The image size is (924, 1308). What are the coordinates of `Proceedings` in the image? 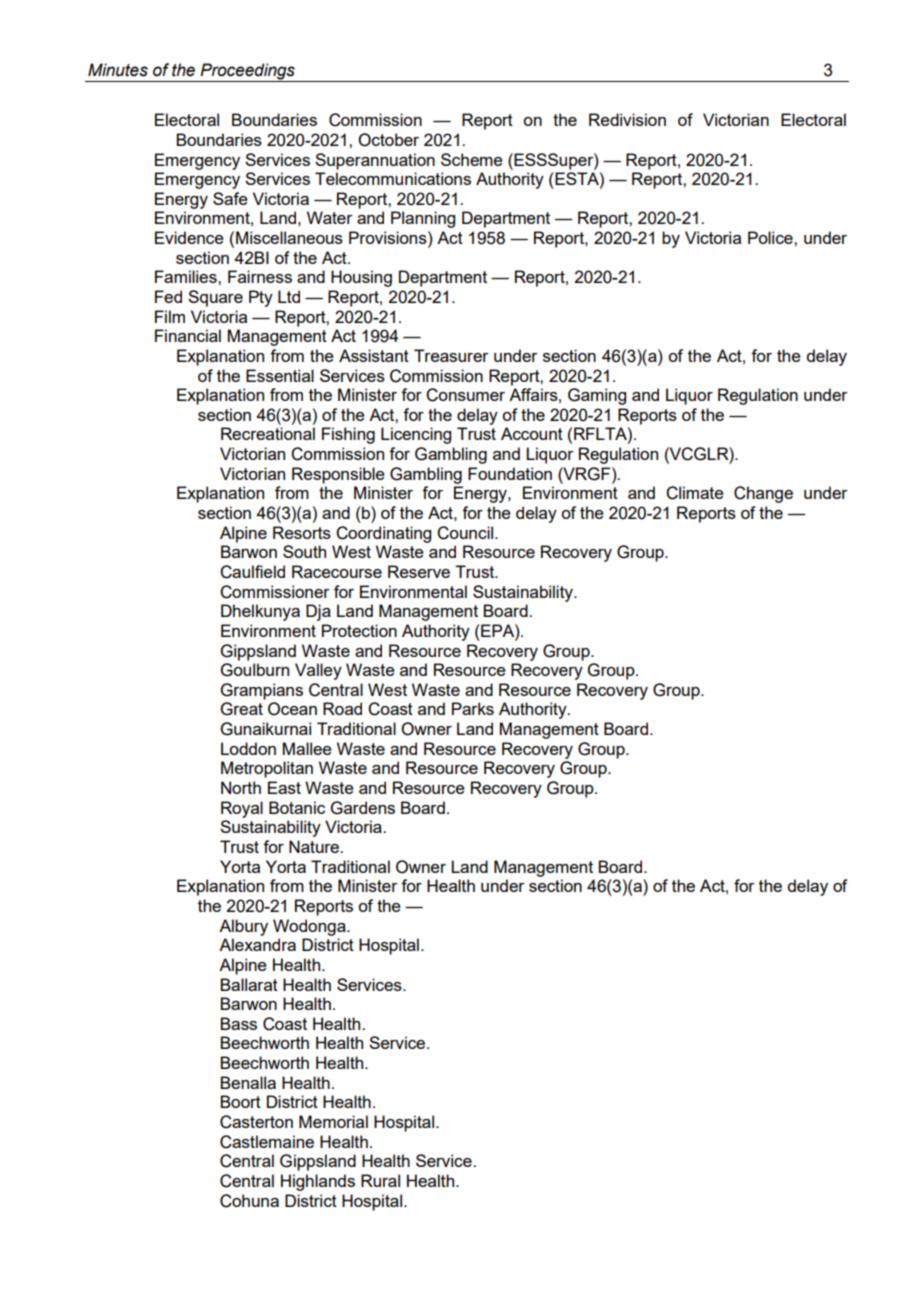 It's located at (247, 72).
